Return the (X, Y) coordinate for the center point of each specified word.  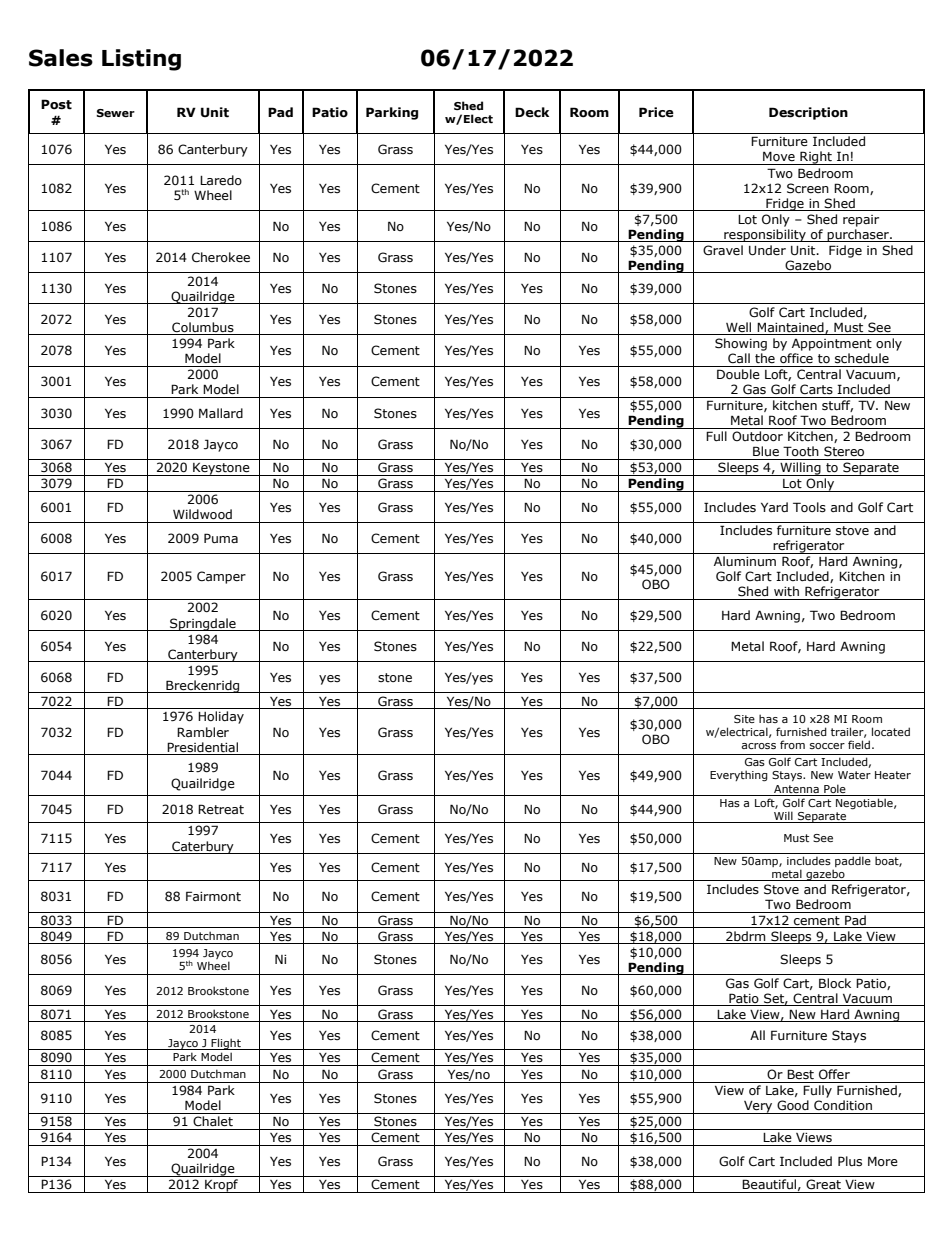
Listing (141, 60)
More (883, 1161)
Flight (226, 1044)
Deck (532, 112)
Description (808, 113)
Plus (850, 1161)
